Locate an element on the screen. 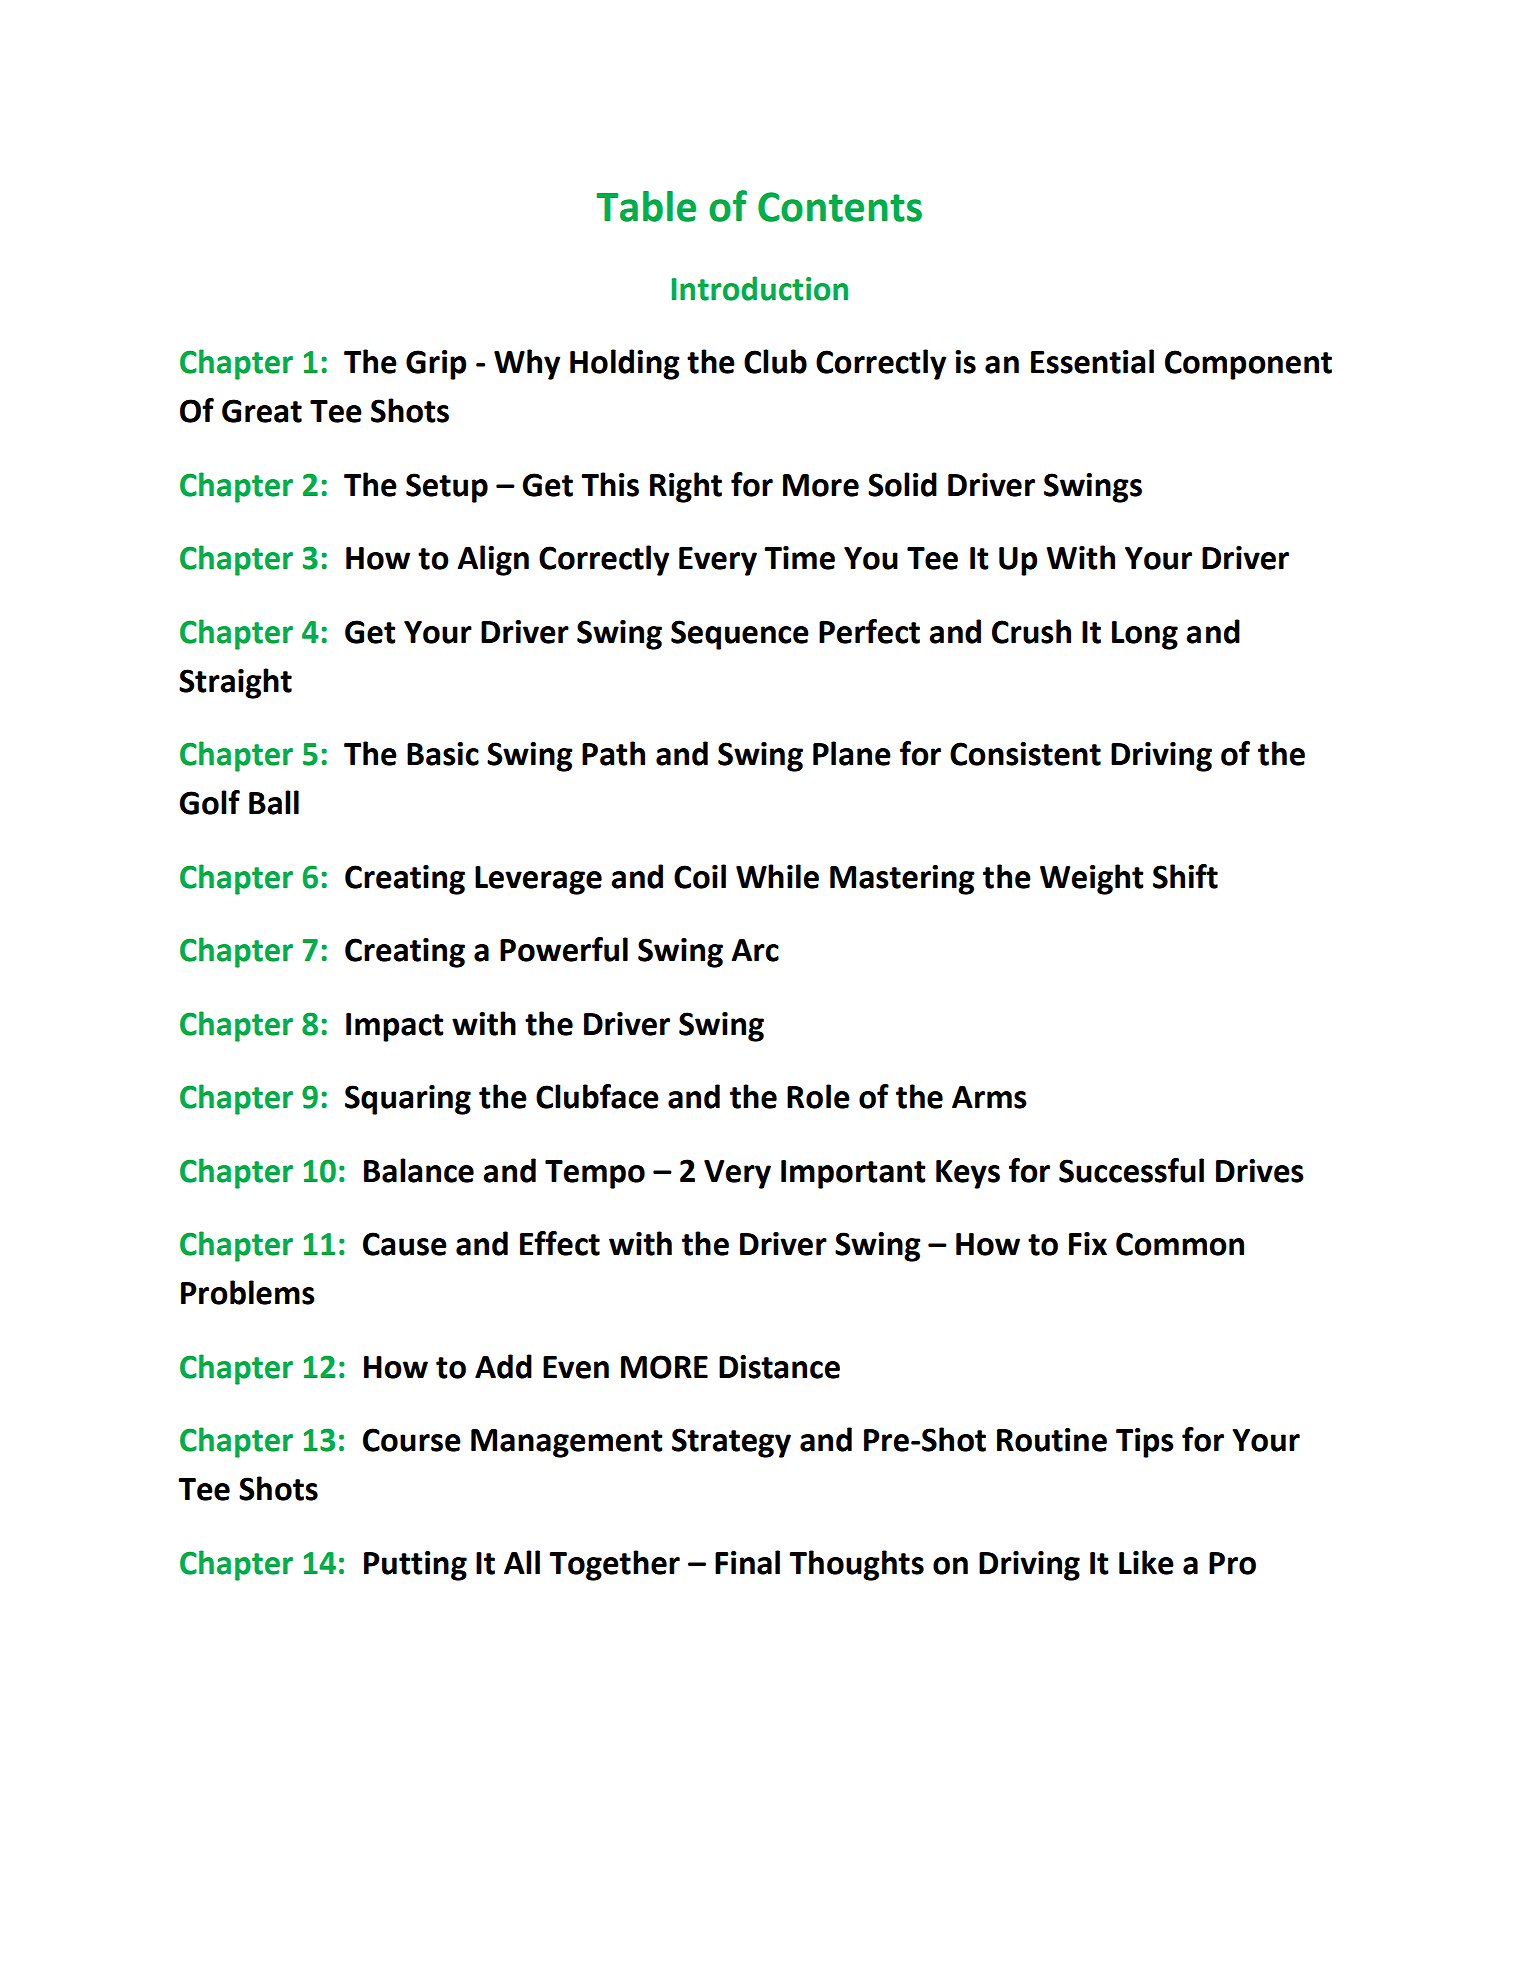 The width and height of the screenshot is (1520, 1966). Distance is located at coordinates (779, 1367).
